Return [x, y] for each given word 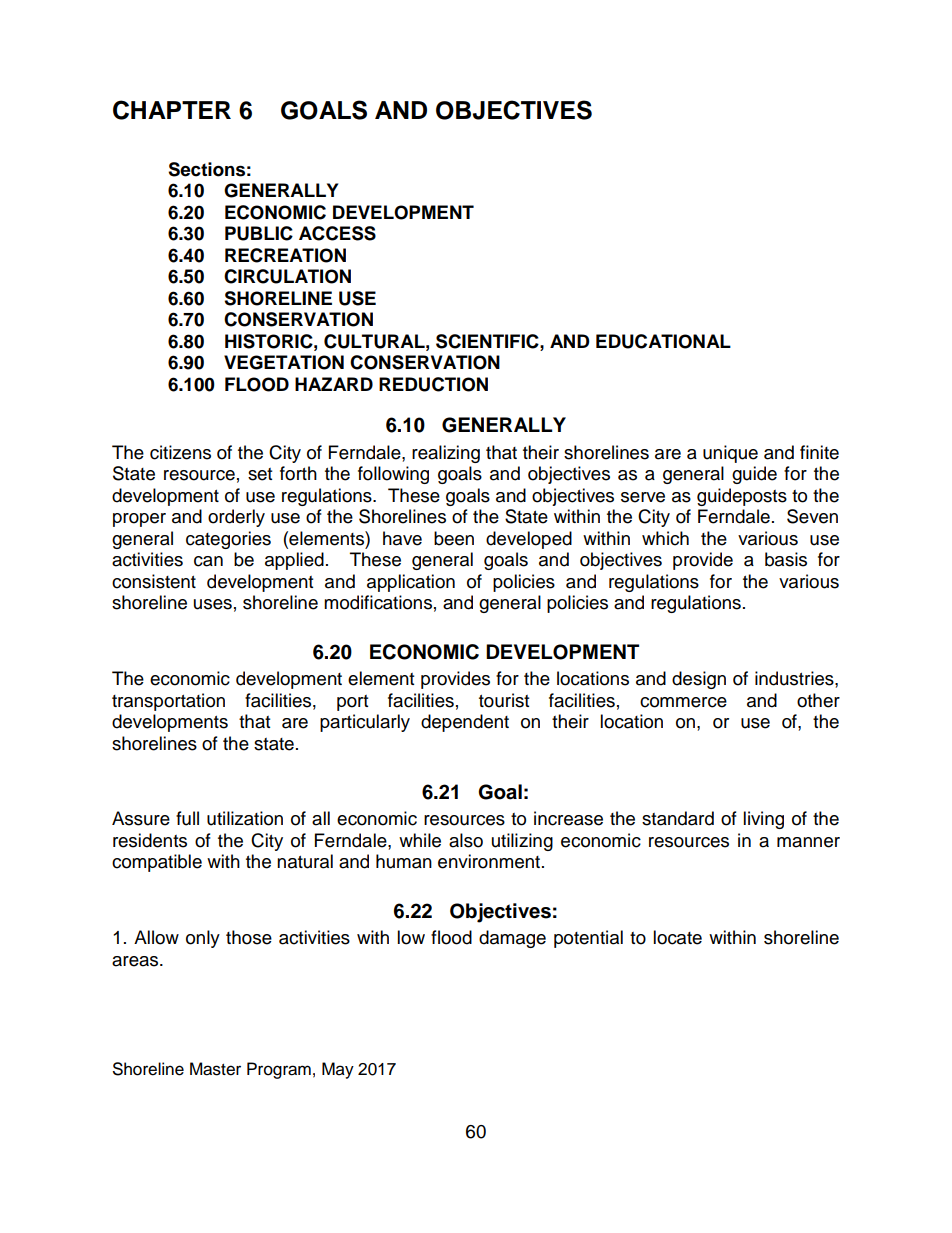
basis [786, 559]
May [338, 1070]
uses [213, 604]
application [411, 583]
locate [677, 937]
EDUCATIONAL [663, 341]
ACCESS [337, 233]
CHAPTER [172, 110]
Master [215, 1069]
